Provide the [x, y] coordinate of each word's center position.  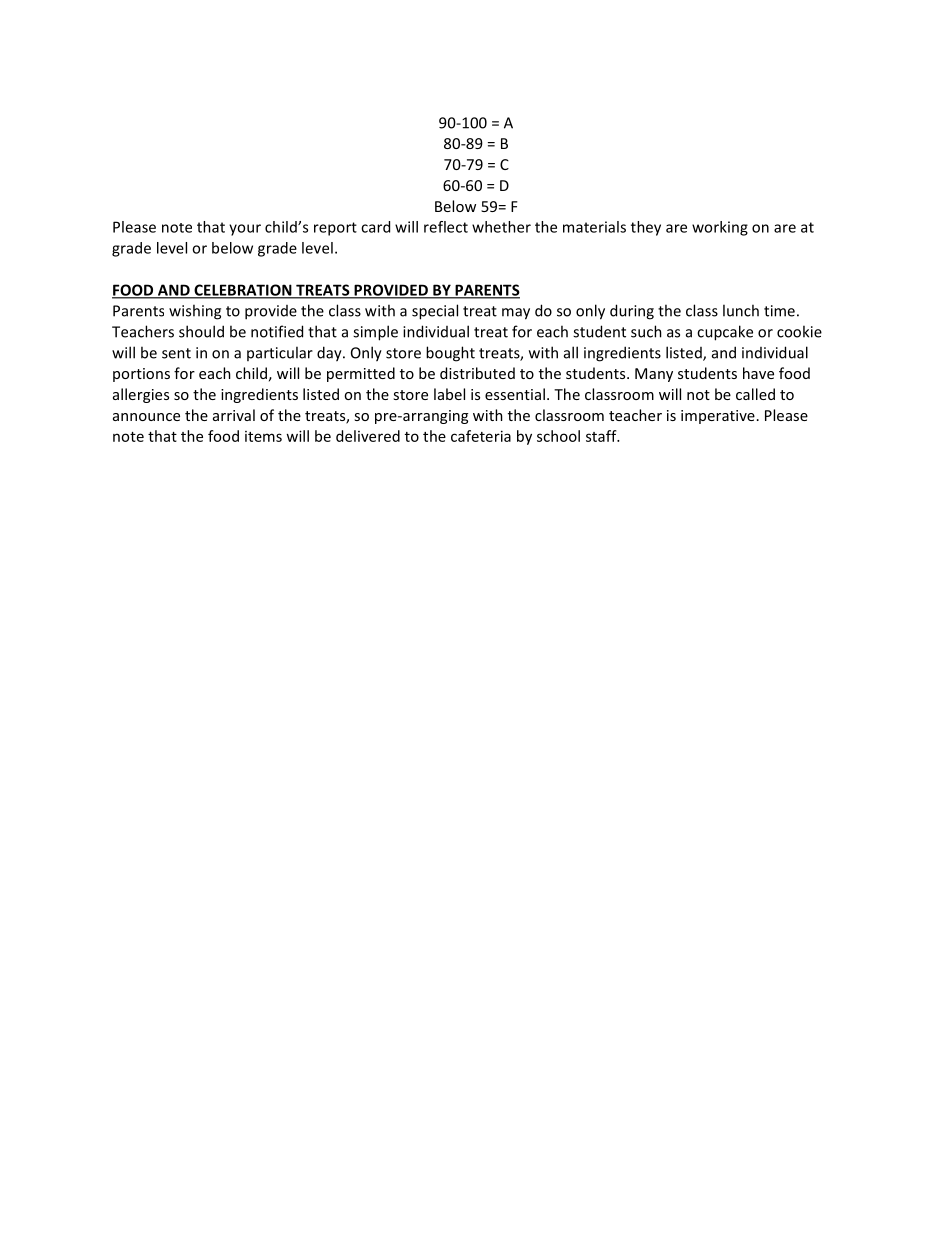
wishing [195, 312]
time [779, 311]
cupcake [725, 333]
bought [450, 354]
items [263, 436]
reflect [446, 227]
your [245, 230]
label [449, 394]
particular [280, 353]
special [435, 312]
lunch [741, 310]
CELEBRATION [243, 291]
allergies [141, 395]
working [720, 228]
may [516, 314]
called [755, 394]
